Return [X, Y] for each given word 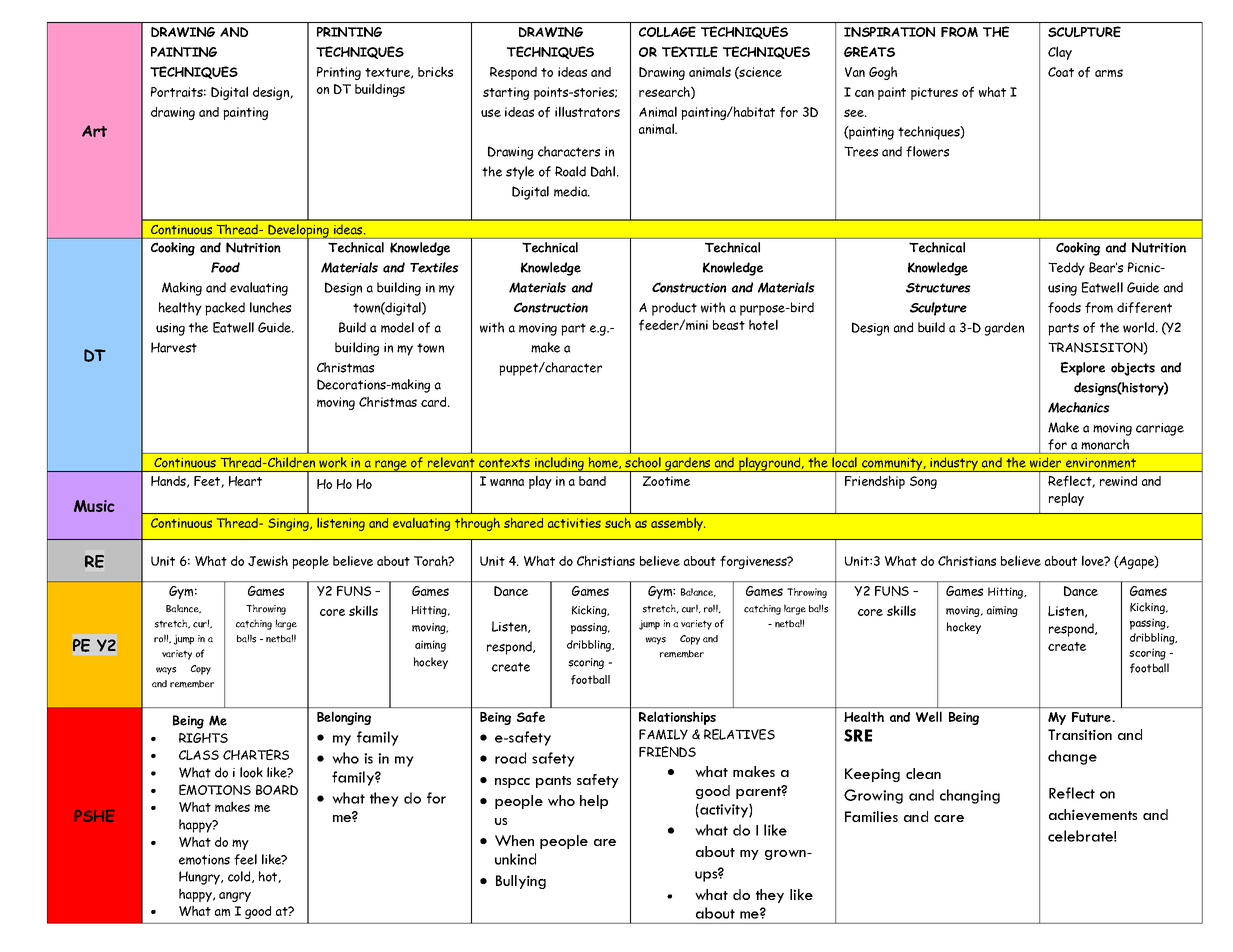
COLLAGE [667, 31]
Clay [1060, 53]
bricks [435, 71]
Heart [245, 481]
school [643, 462]
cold [240, 877]
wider [1045, 462]
